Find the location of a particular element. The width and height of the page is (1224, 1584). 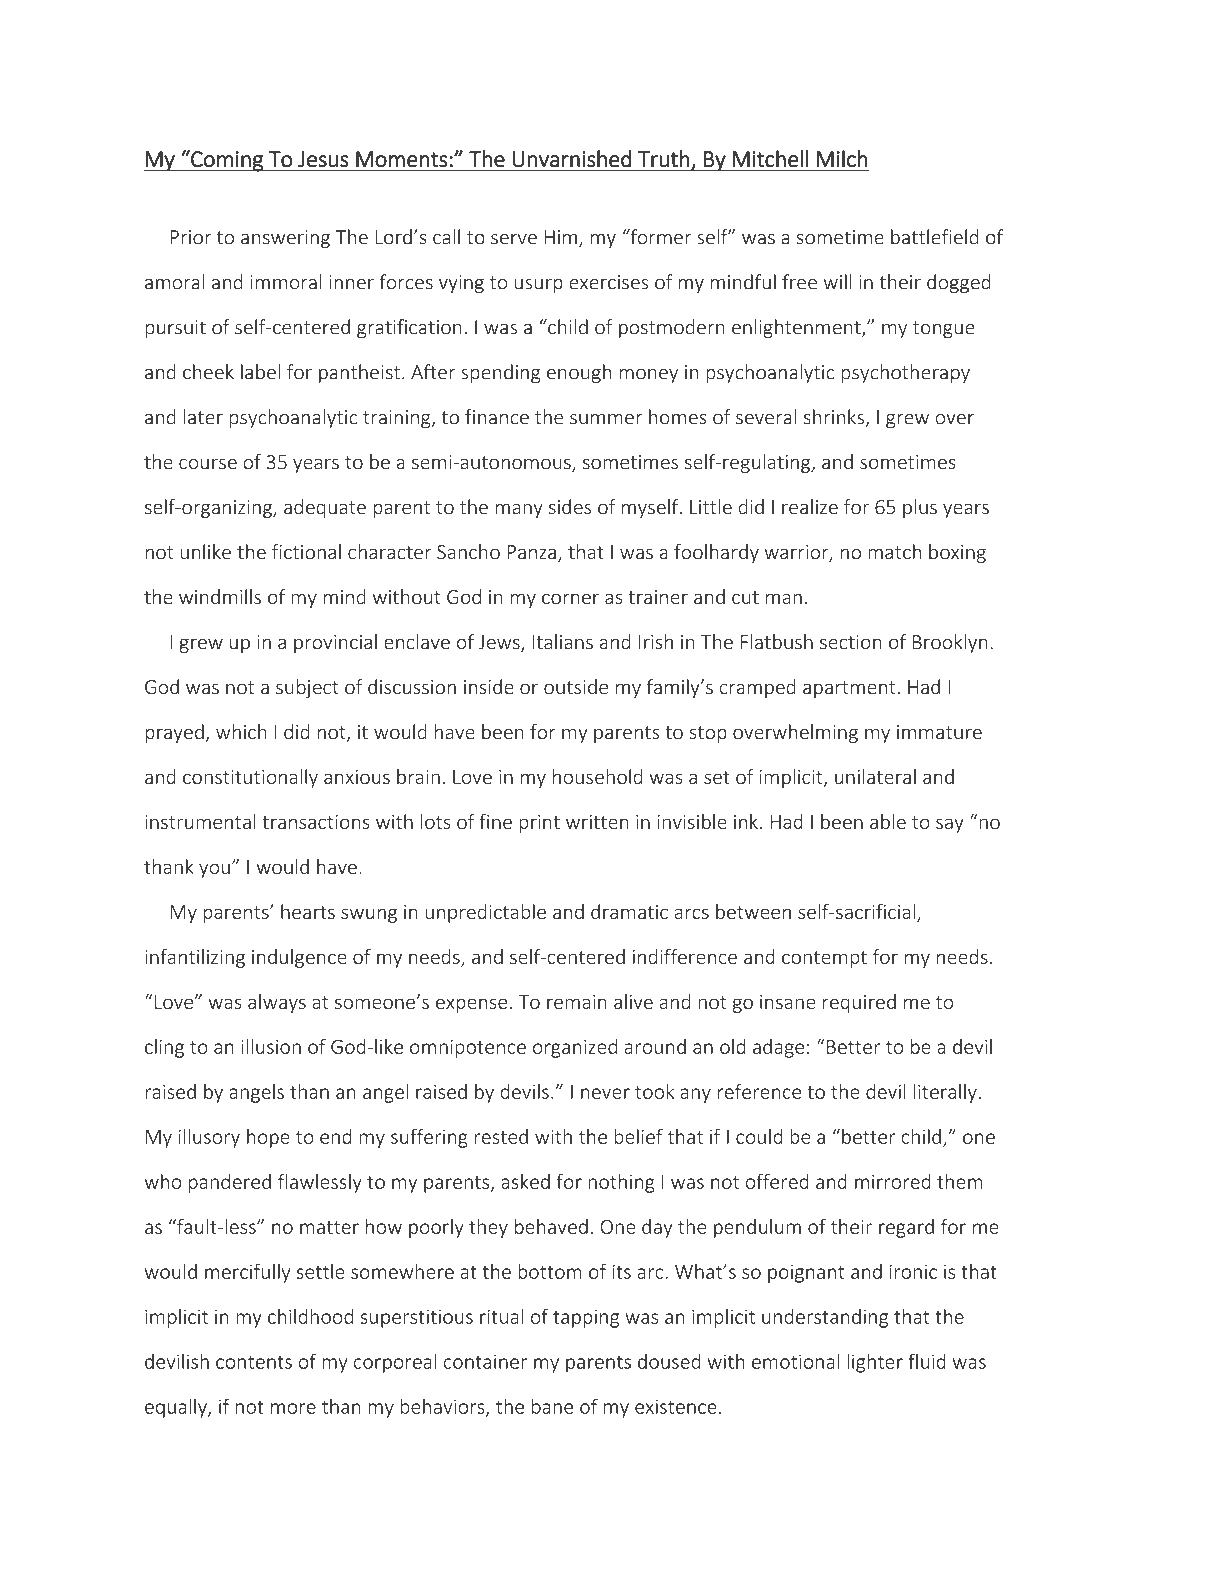

lighter is located at coordinates (875, 1363).
